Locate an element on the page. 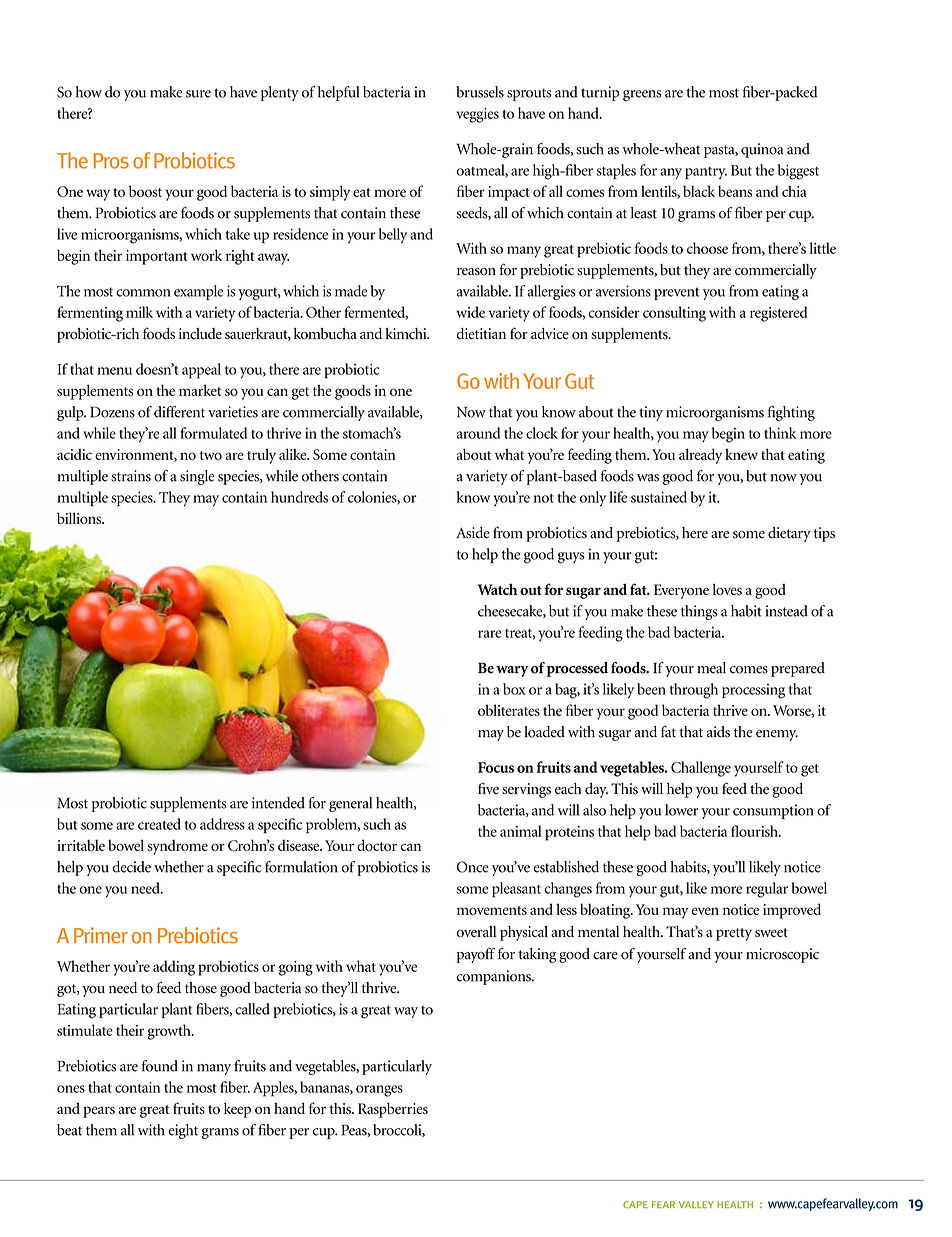 Image resolution: width=952 pixels, height=1237 pixels. knew is located at coordinates (741, 454).
